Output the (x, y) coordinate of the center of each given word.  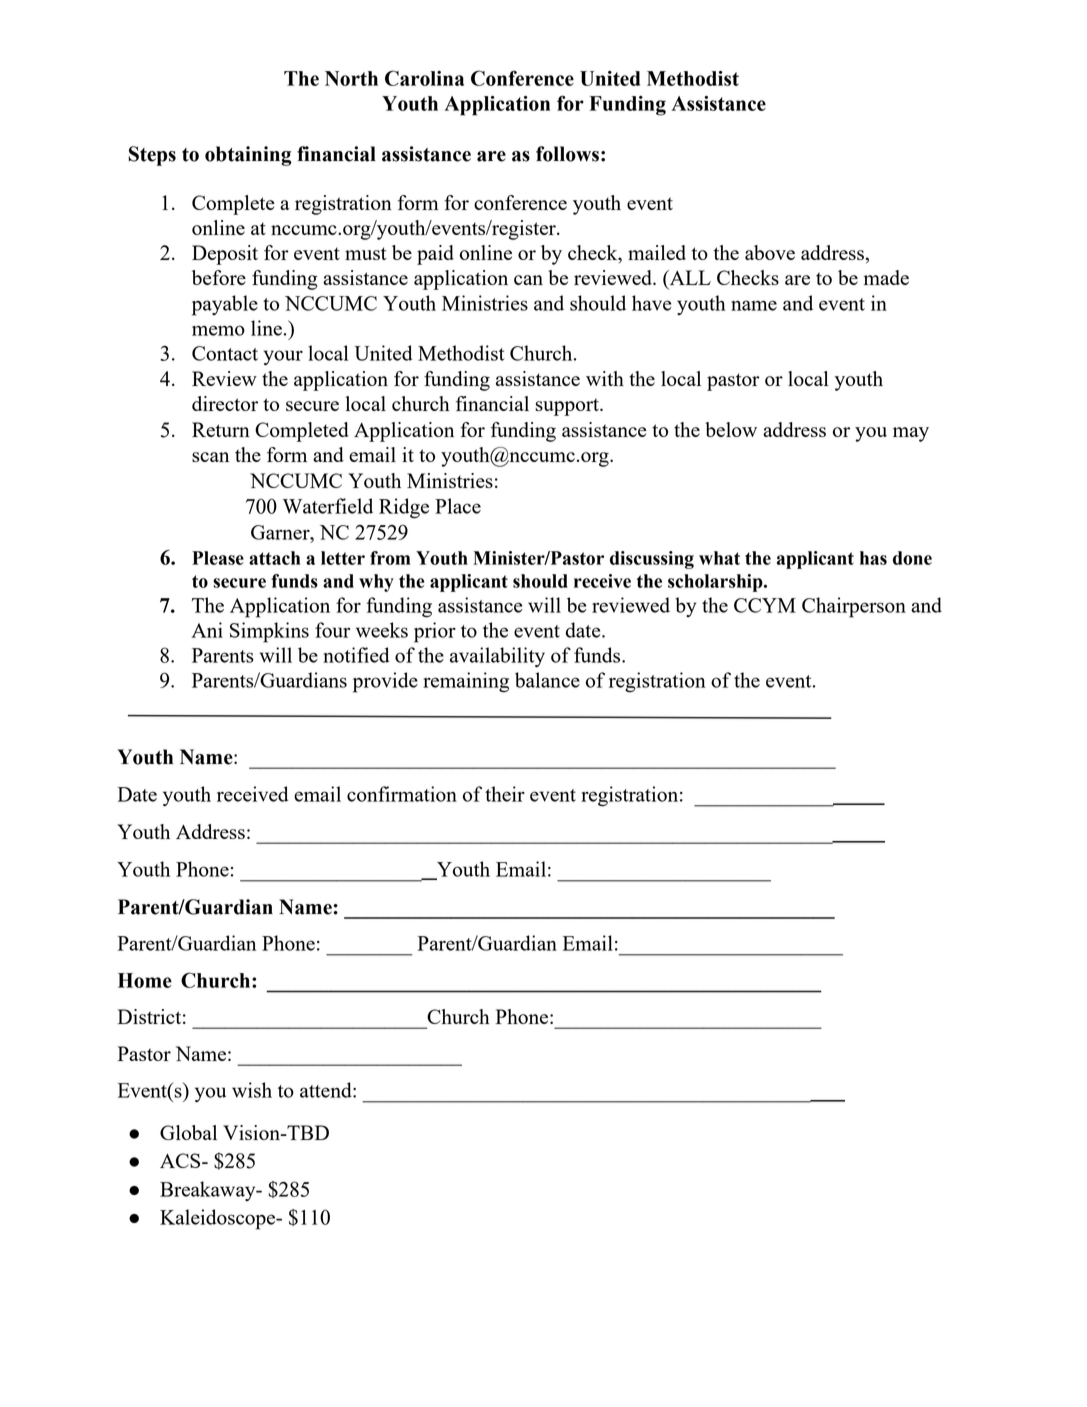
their (505, 794)
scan (210, 457)
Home (145, 980)
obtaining (248, 156)
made (886, 277)
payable (225, 305)
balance (547, 680)
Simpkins (269, 632)
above (770, 252)
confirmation (402, 794)
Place (458, 506)
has (873, 558)
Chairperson (854, 607)
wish (252, 1090)
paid (435, 255)
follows (567, 154)
